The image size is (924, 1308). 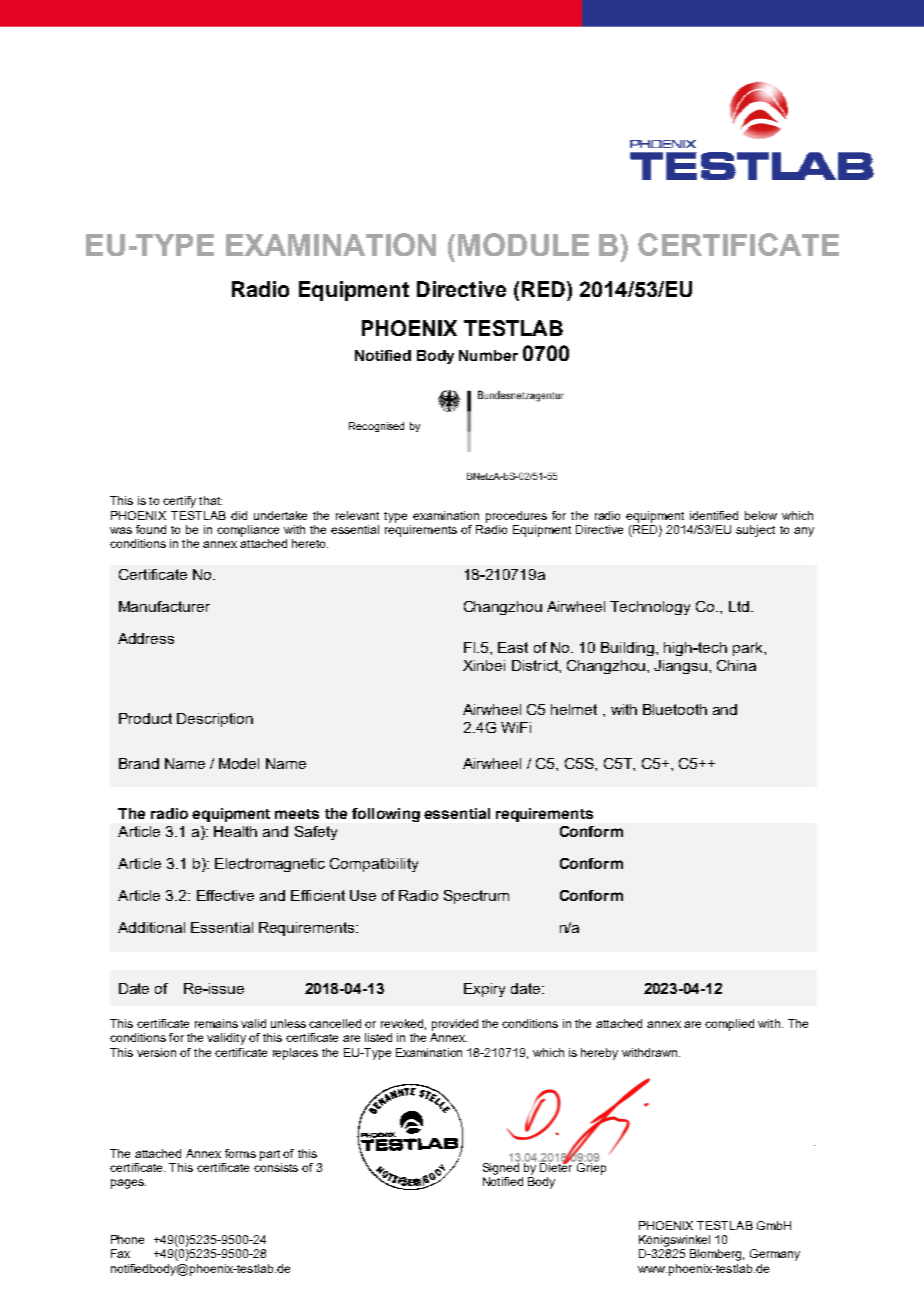 What do you see at coordinates (501, 1167) in the page?
I see `Signed` at bounding box center [501, 1167].
